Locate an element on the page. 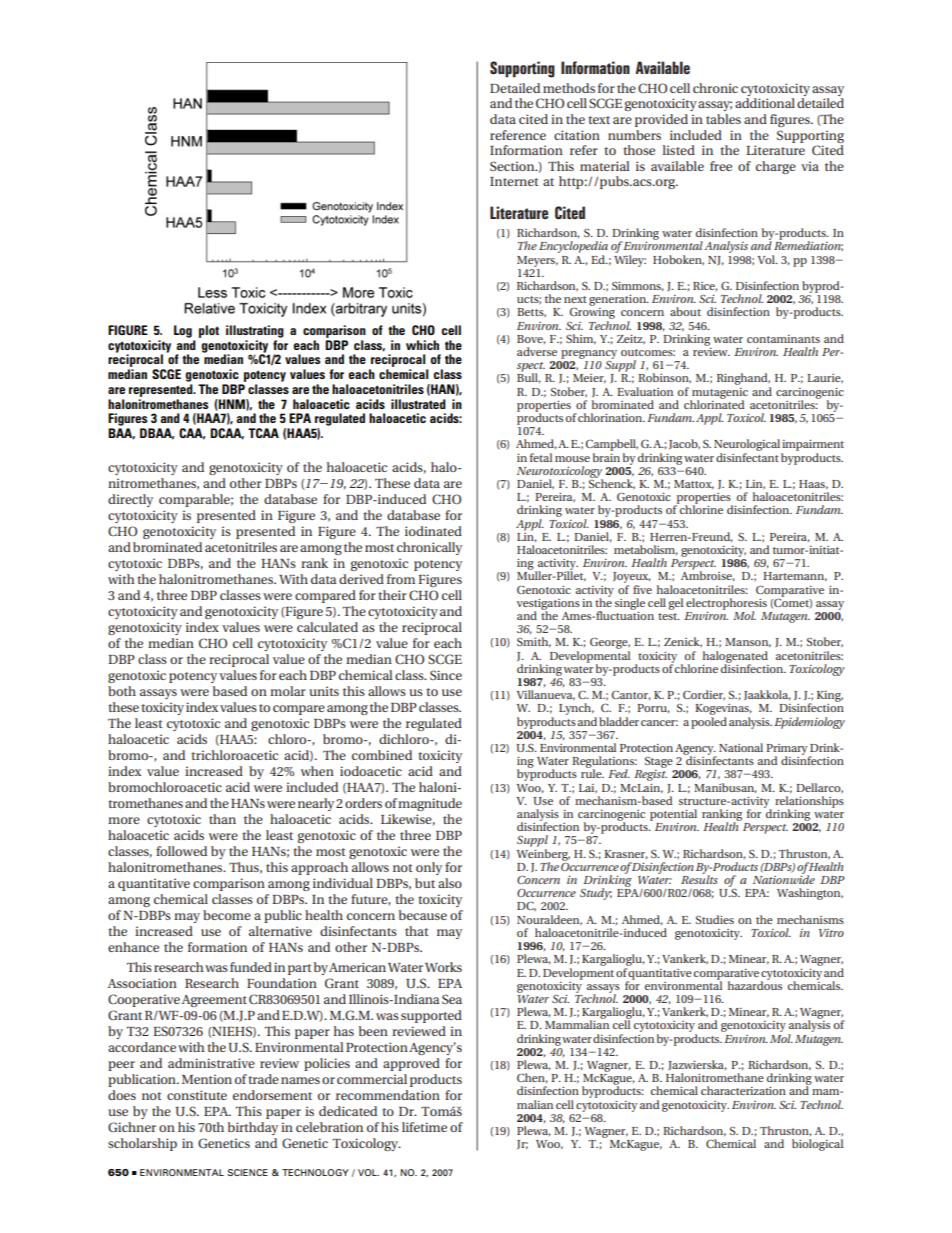 The width and height of the page is (952, 1233). lifetime is located at coordinates (424, 1127).
